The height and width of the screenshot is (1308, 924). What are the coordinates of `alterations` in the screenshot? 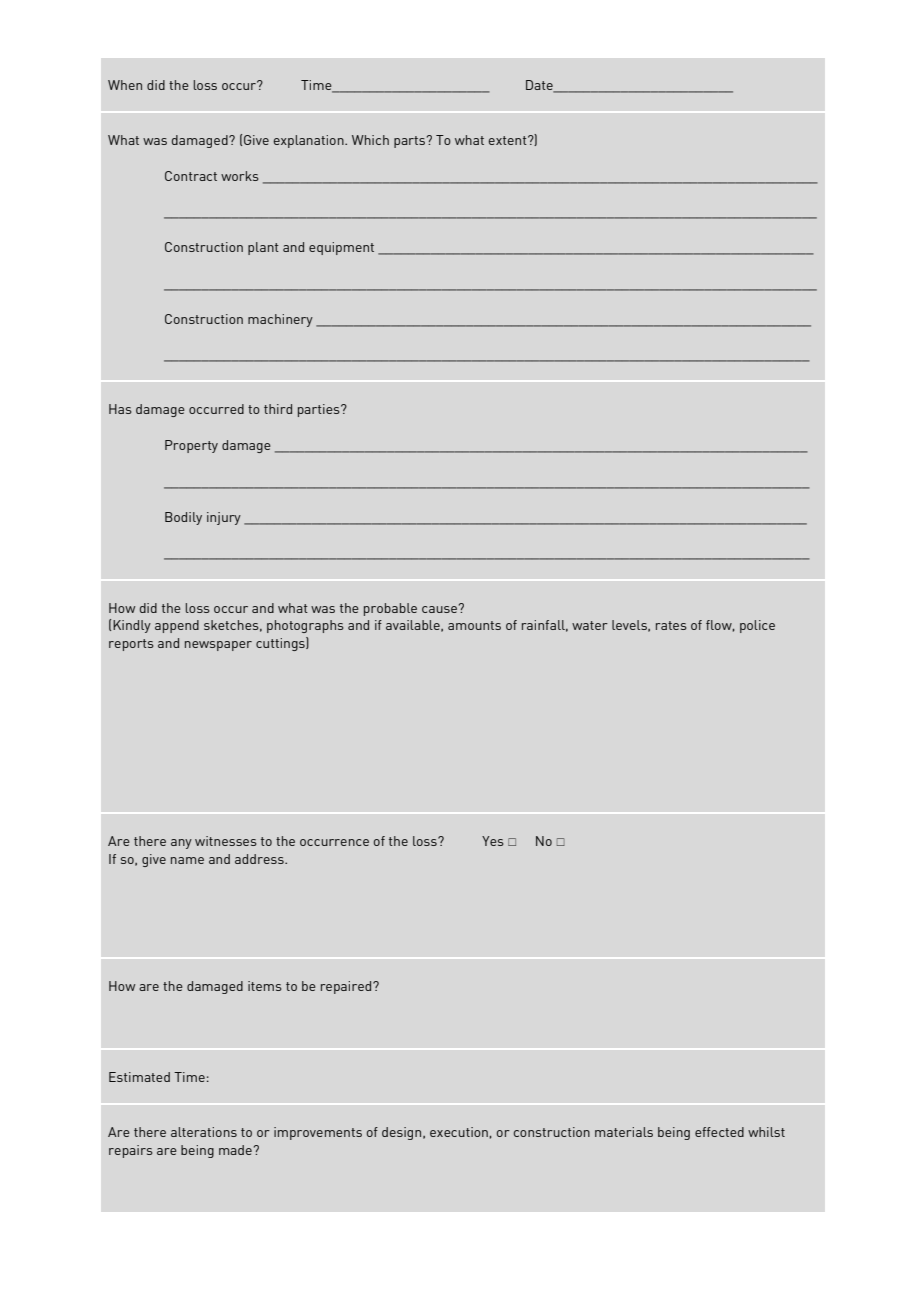 It's located at (204, 1132).
